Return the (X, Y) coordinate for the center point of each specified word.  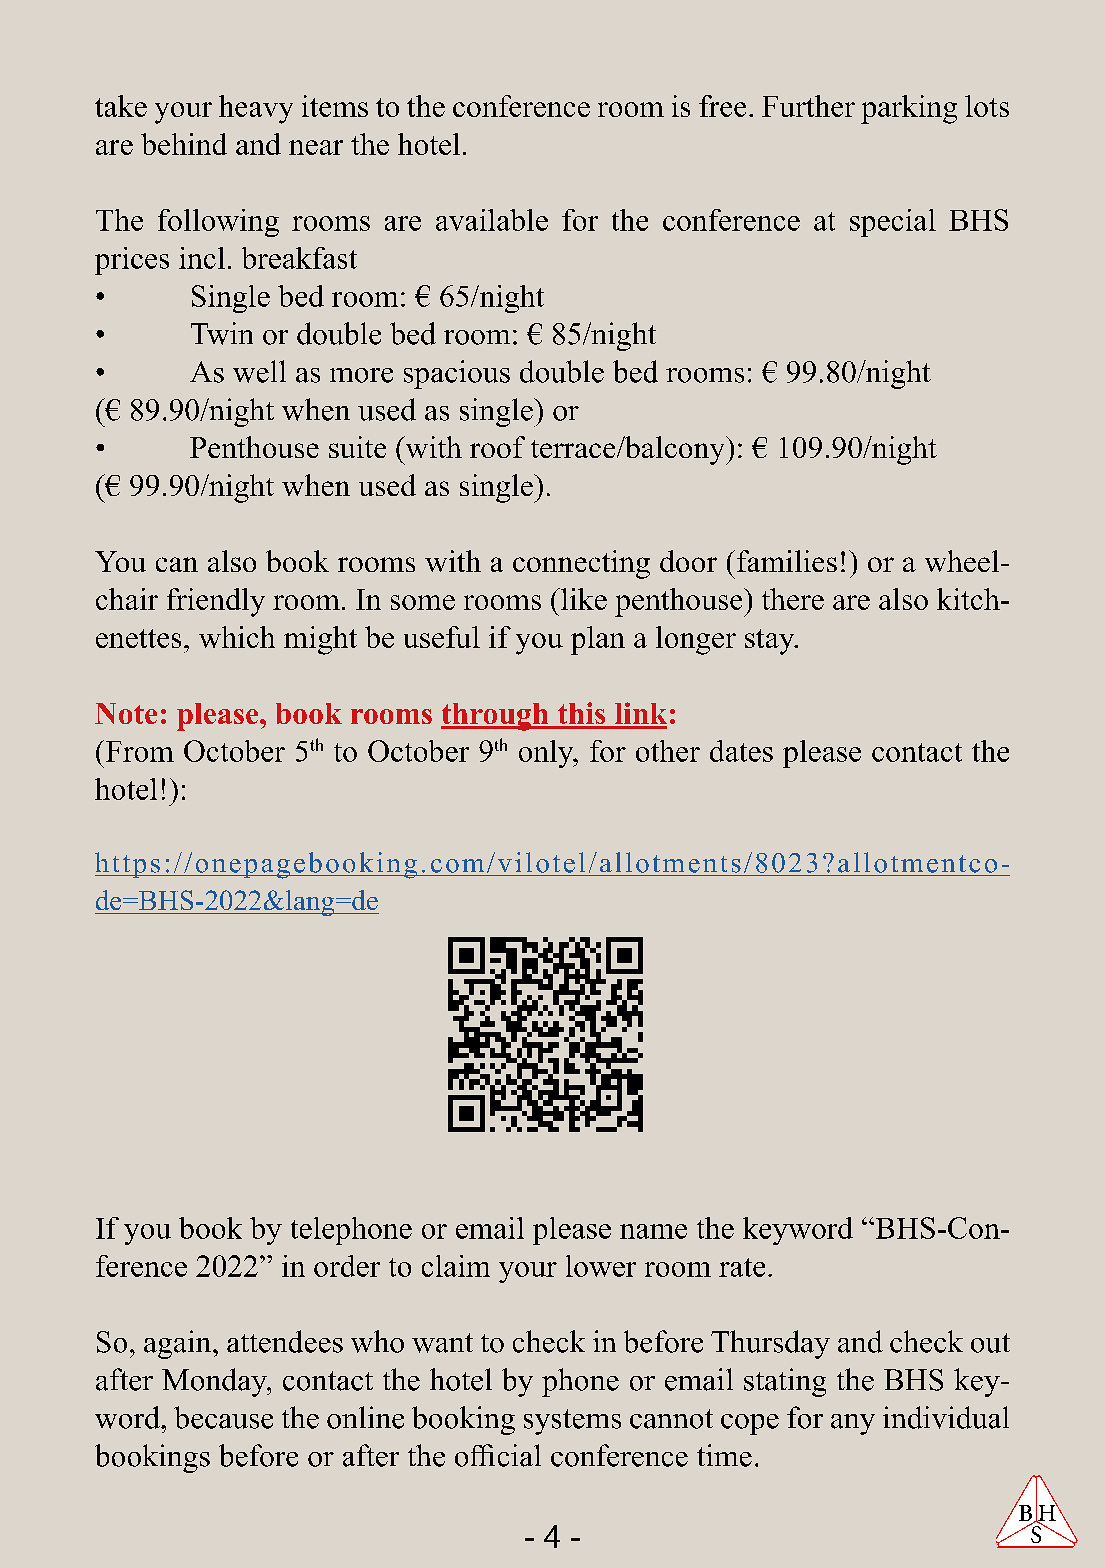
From (138, 751)
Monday (215, 1382)
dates (741, 751)
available (492, 220)
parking (909, 109)
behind (184, 144)
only (547, 754)
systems (572, 1422)
